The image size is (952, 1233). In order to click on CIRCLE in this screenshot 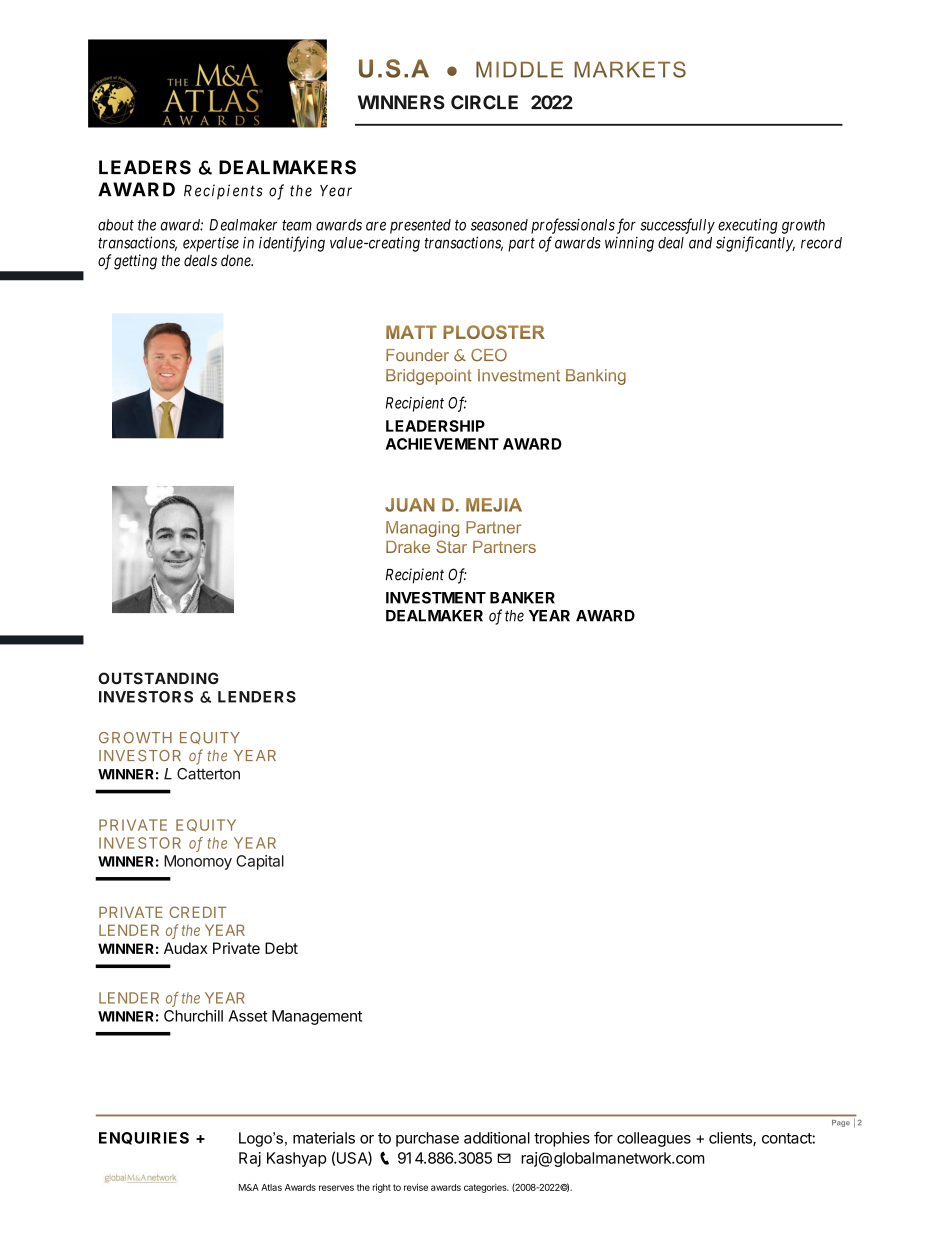, I will do `click(484, 102)`.
